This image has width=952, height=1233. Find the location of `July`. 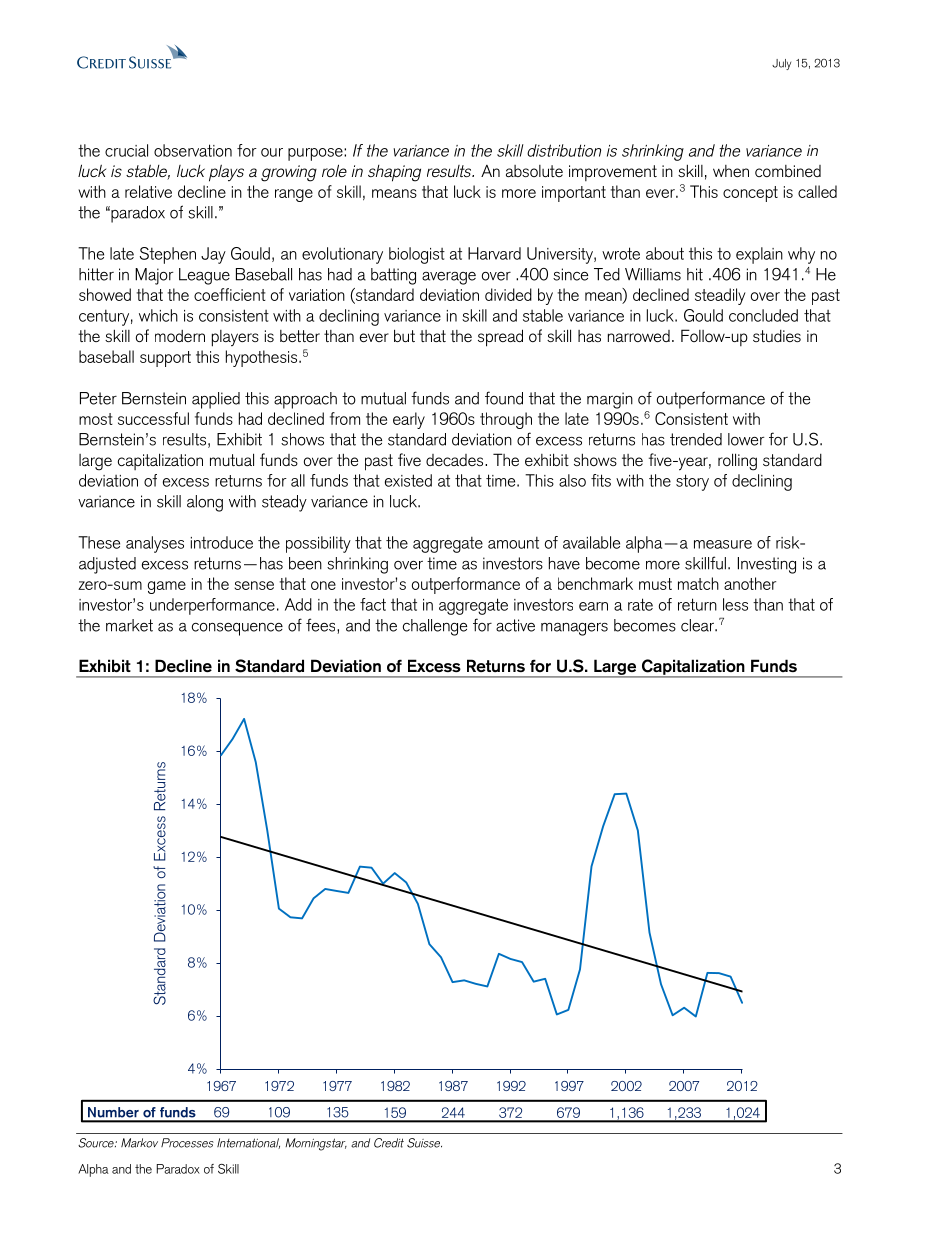

July is located at coordinates (781, 64).
